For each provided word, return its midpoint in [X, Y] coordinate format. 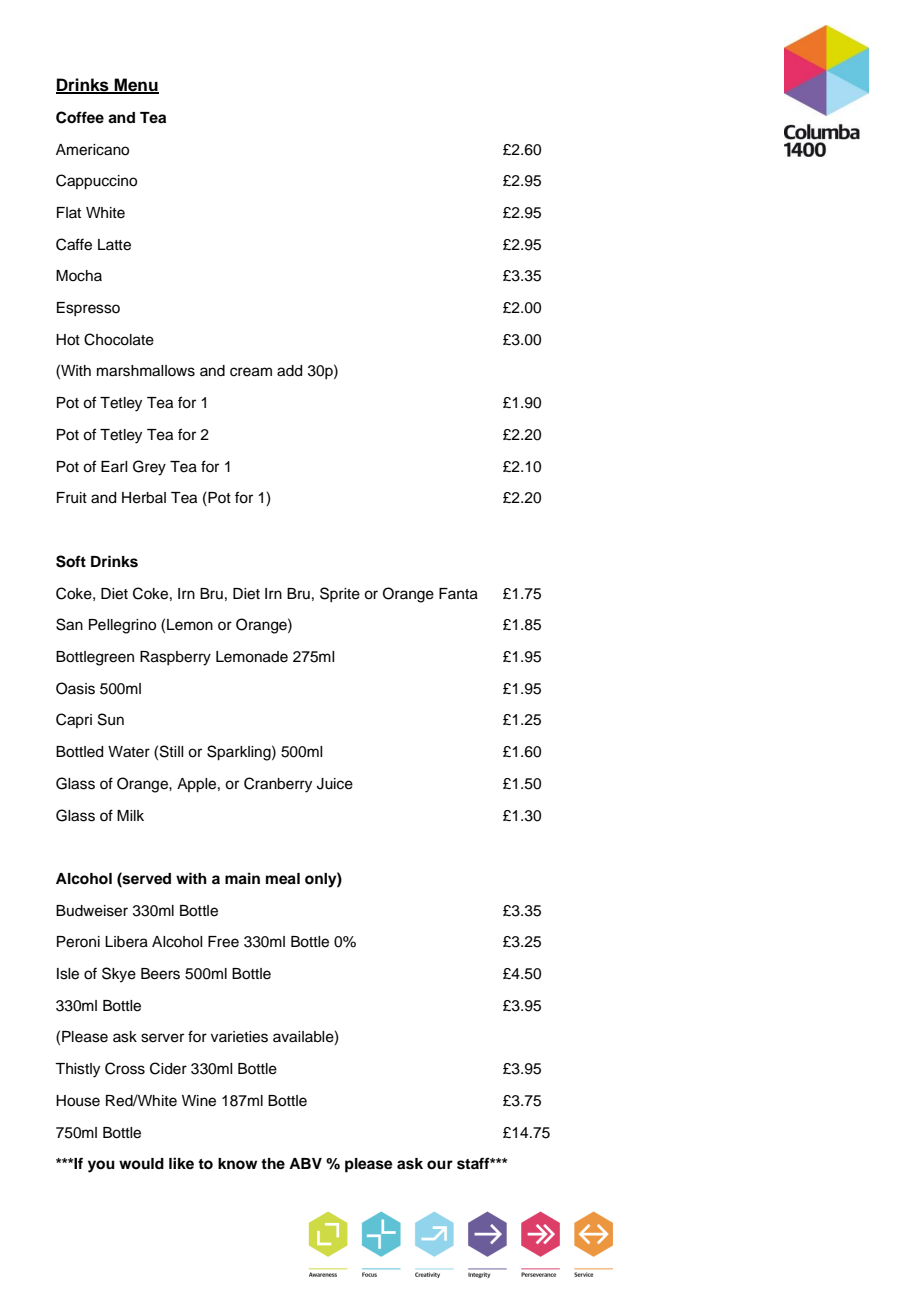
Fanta [458, 594]
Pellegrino [122, 626]
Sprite [340, 594]
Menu [135, 85]
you [101, 1166]
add [289, 371]
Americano [92, 150]
